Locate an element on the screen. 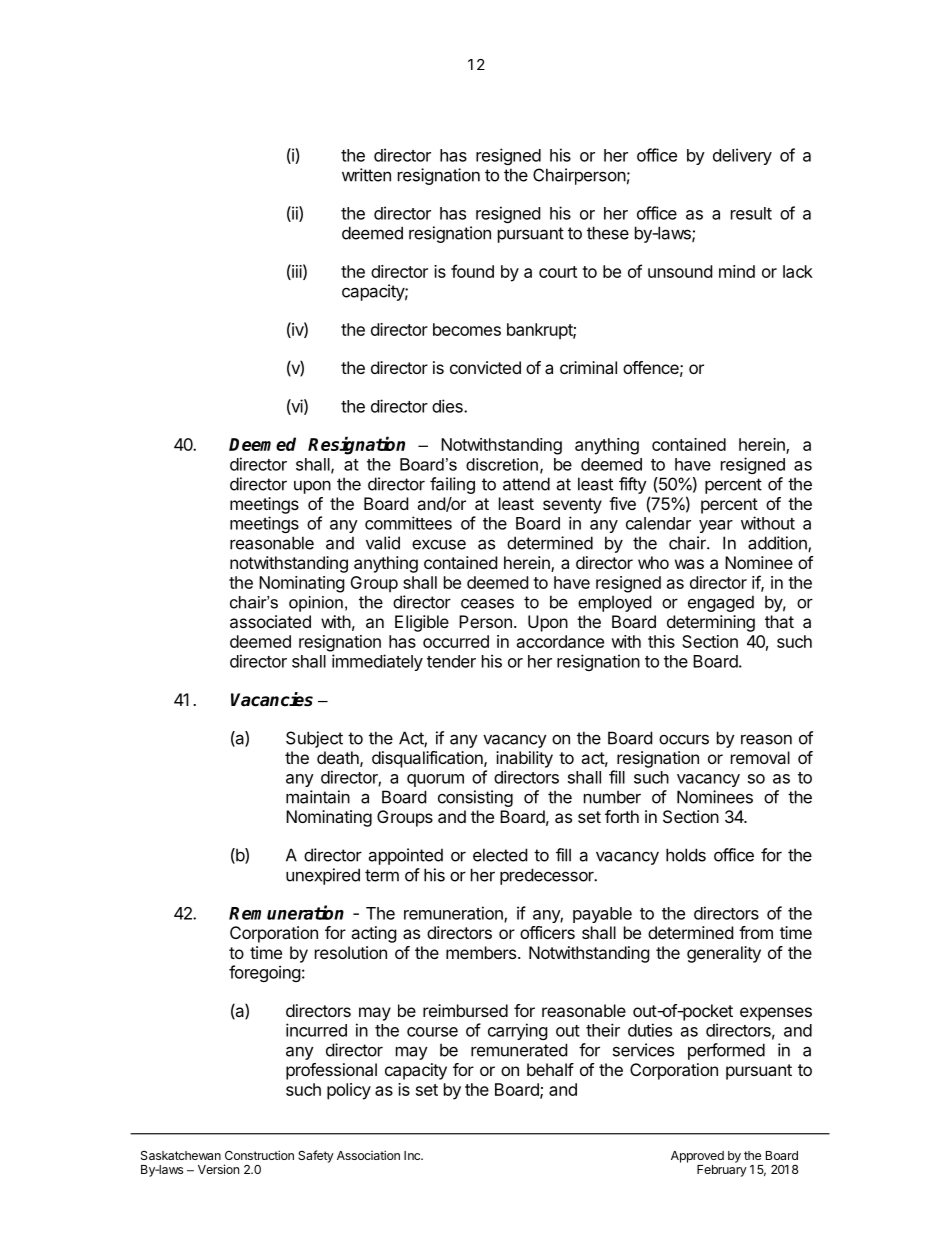 This screenshot has height=1233, width=952. Vacancies is located at coordinates (272, 699).
